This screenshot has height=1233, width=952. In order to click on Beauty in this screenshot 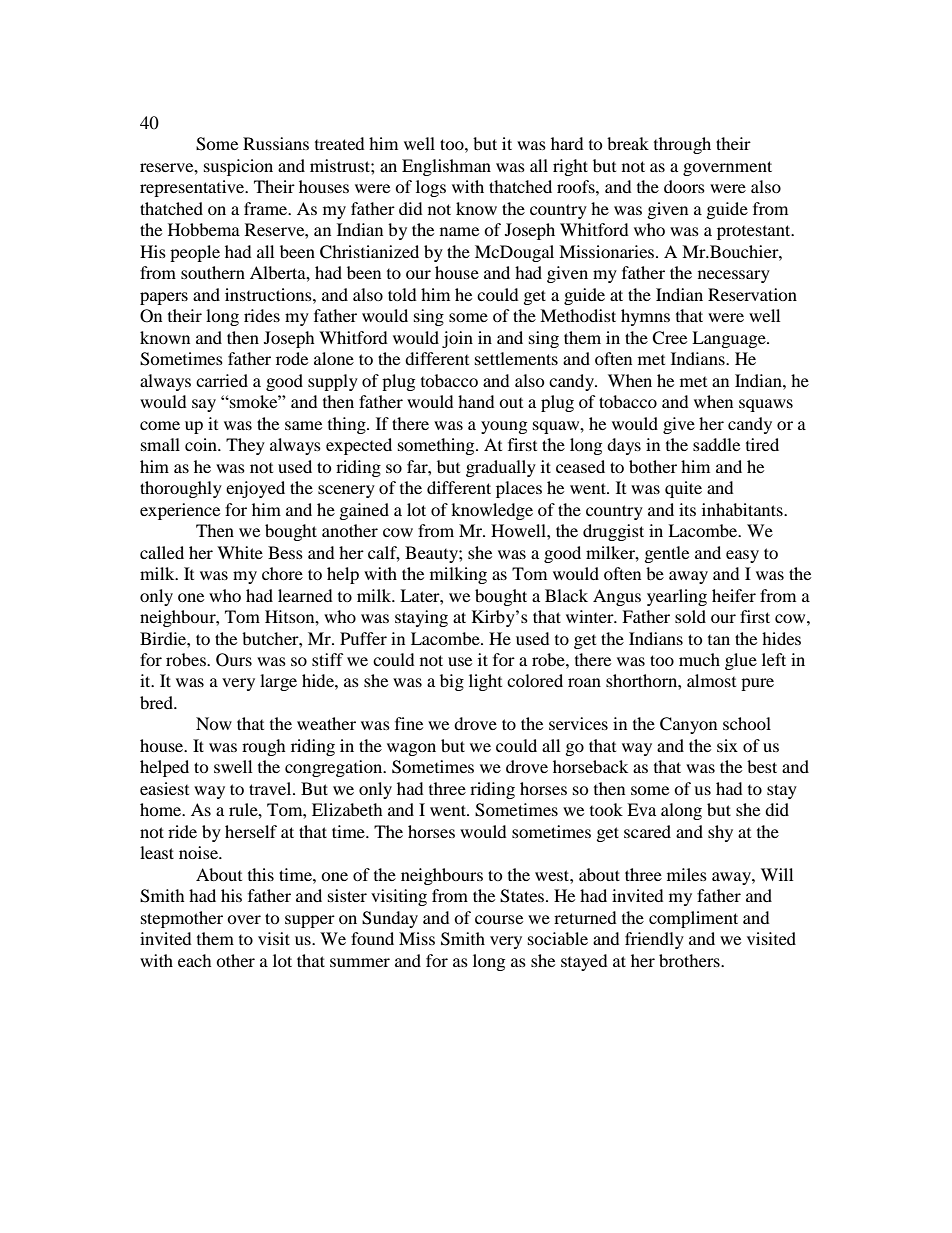, I will do `click(432, 554)`.
